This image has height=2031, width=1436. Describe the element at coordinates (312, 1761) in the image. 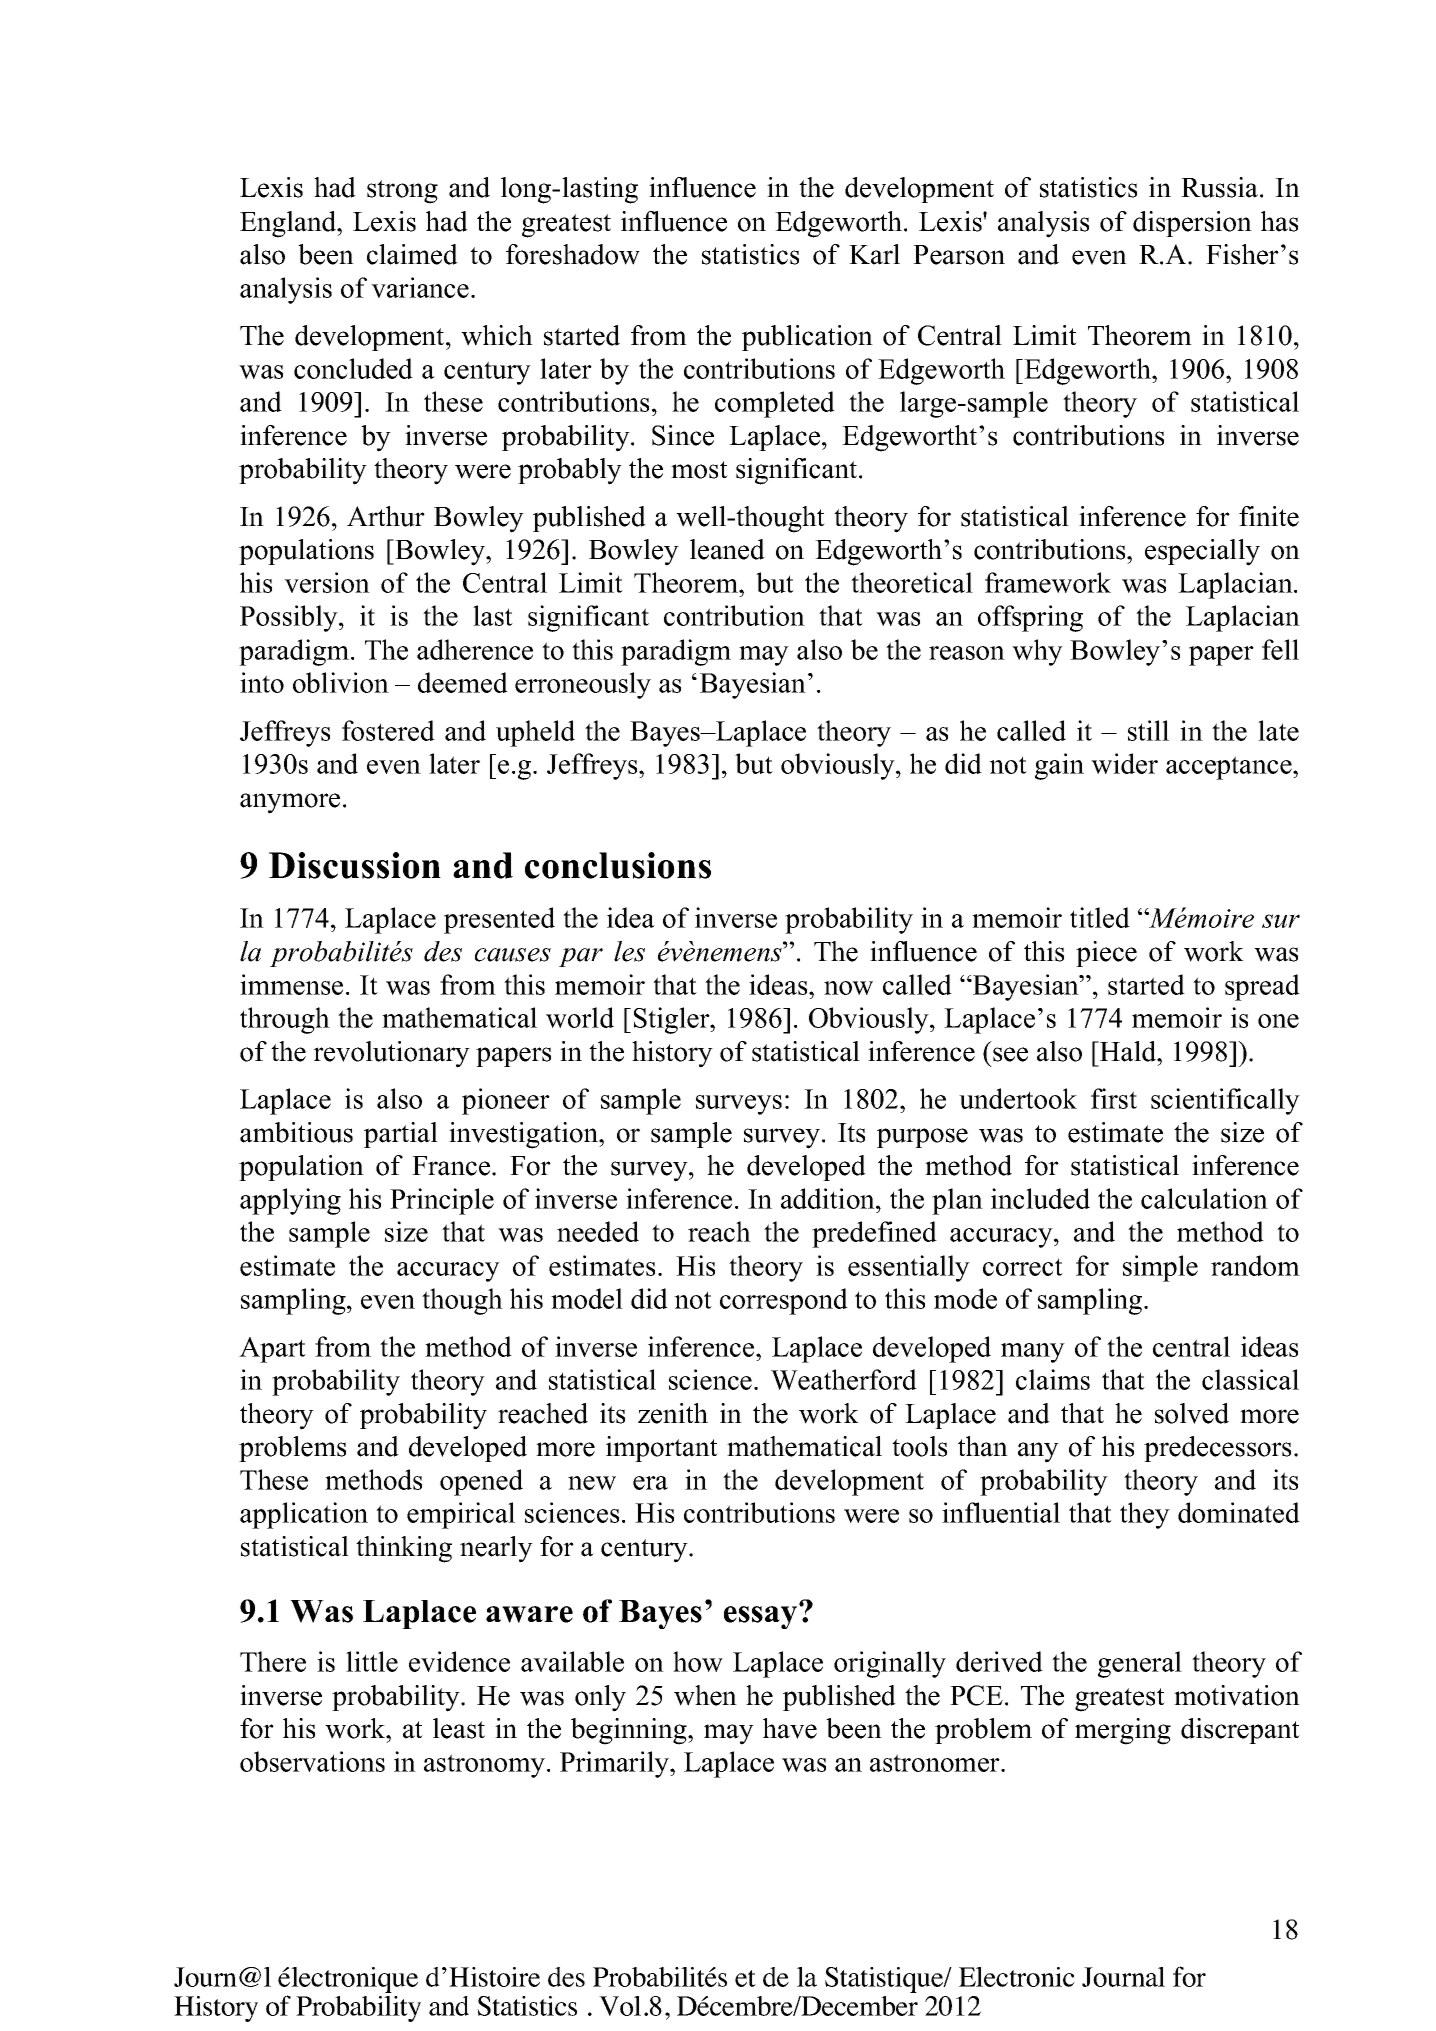

I see `observations` at that location.
